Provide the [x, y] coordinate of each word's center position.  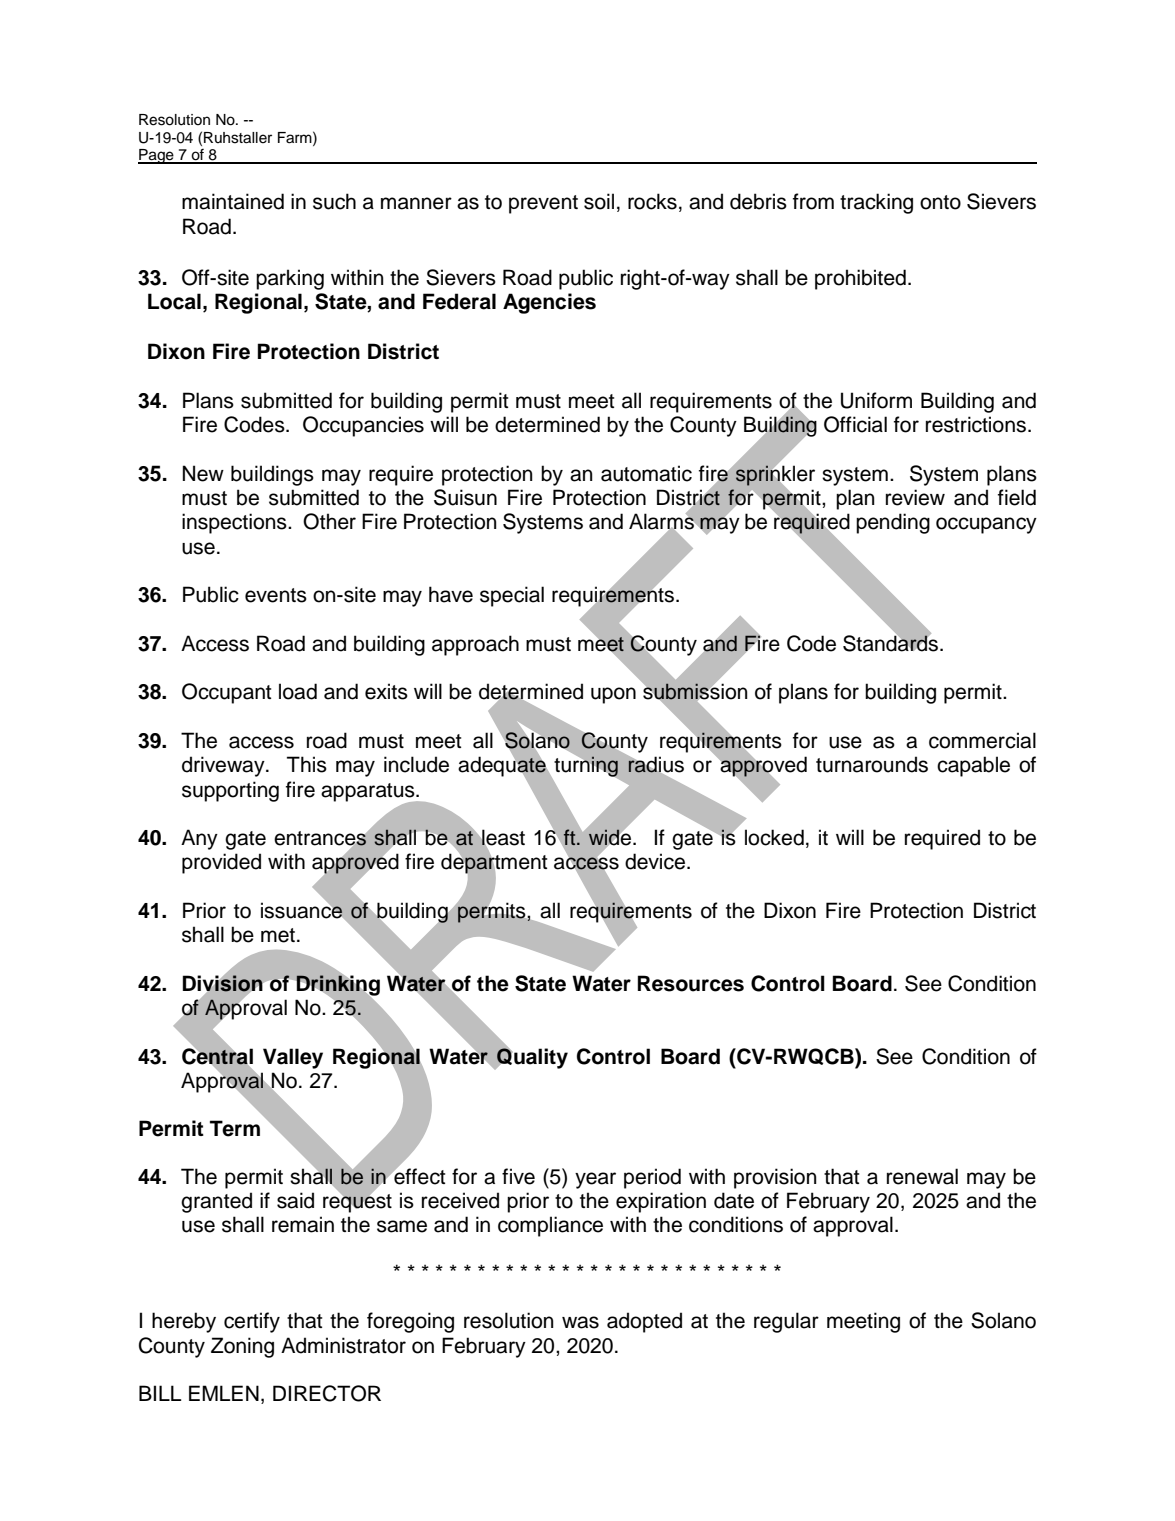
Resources [691, 983]
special [512, 596]
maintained [233, 201]
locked [774, 837]
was [580, 1322]
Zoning [242, 1347]
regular [786, 1322]
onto [940, 202]
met [278, 935]
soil [599, 201]
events [276, 595]
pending [893, 523]
